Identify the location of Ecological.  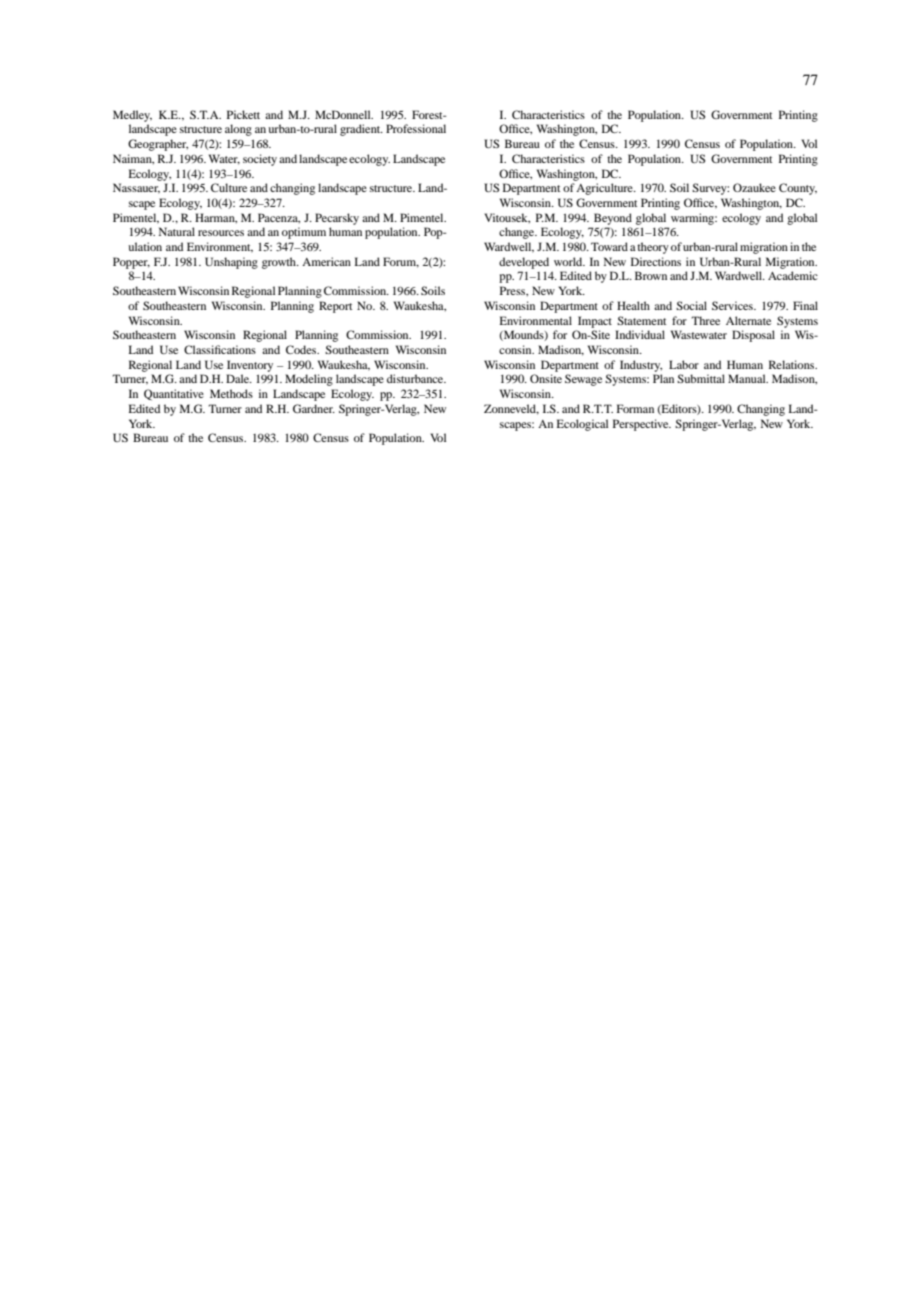
(582, 425).
